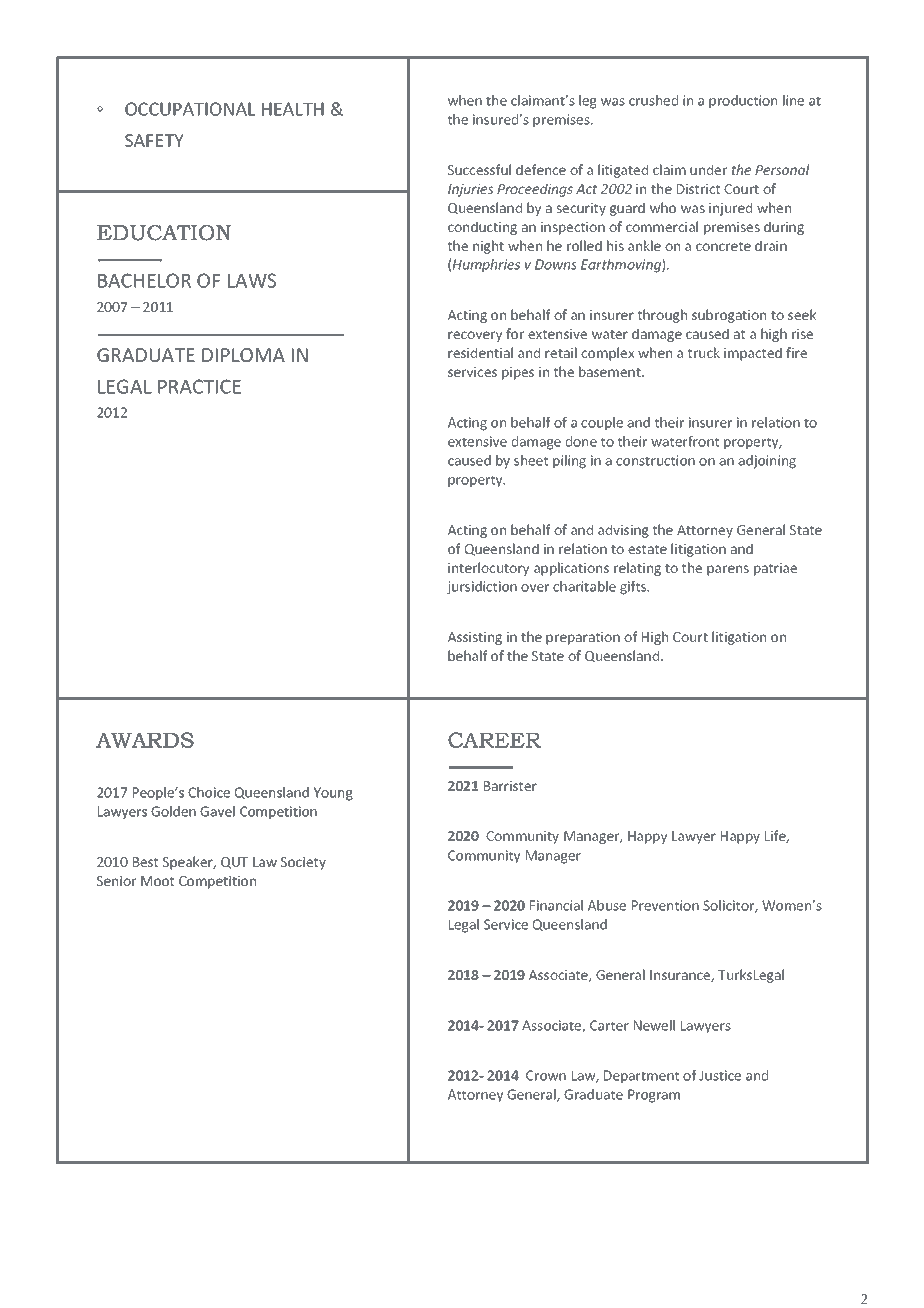  Describe the element at coordinates (531, 460) in the page. I see `sheet` at that location.
